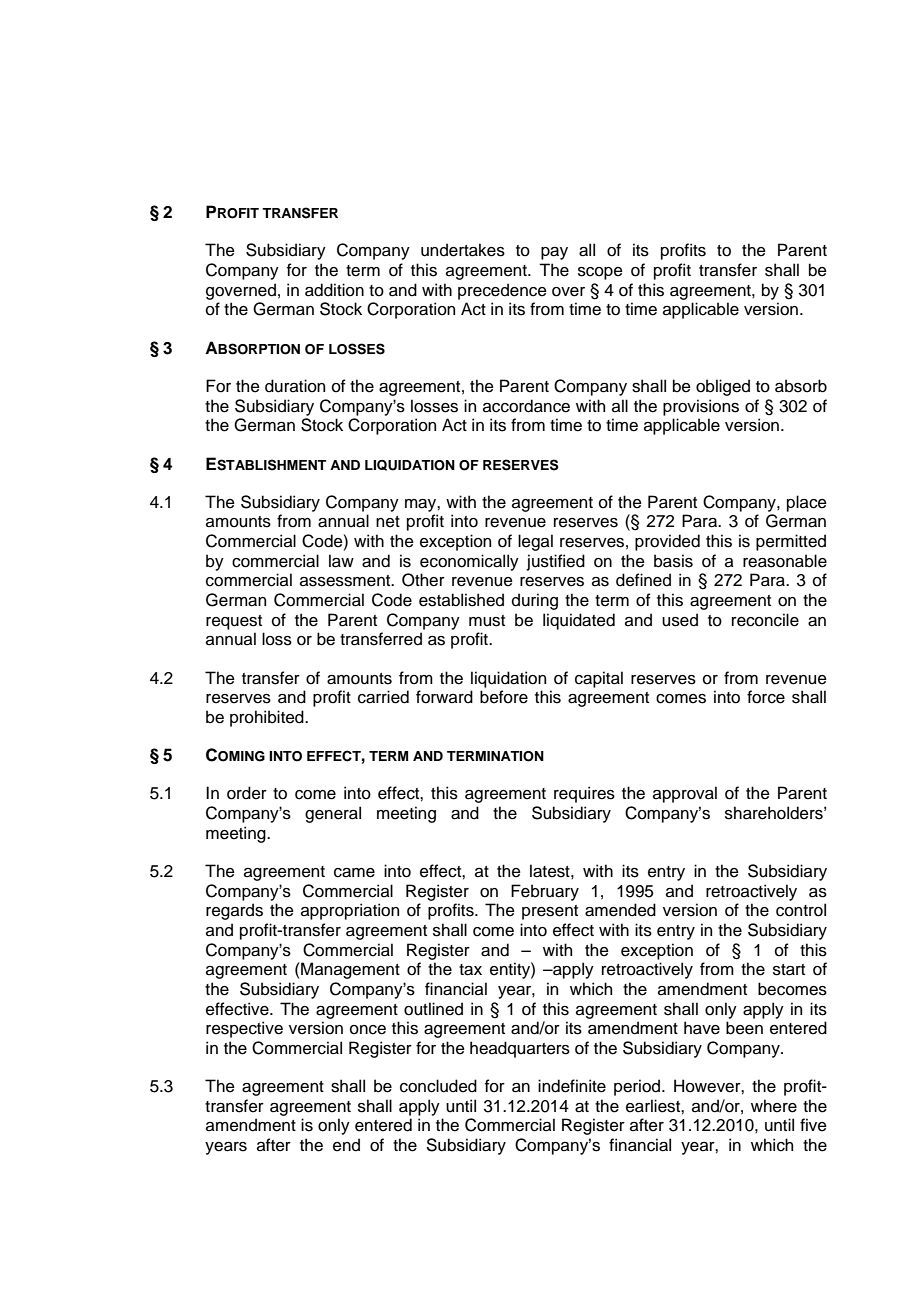  Describe the element at coordinates (350, 911) in the image. I see `appropriation` at that location.
